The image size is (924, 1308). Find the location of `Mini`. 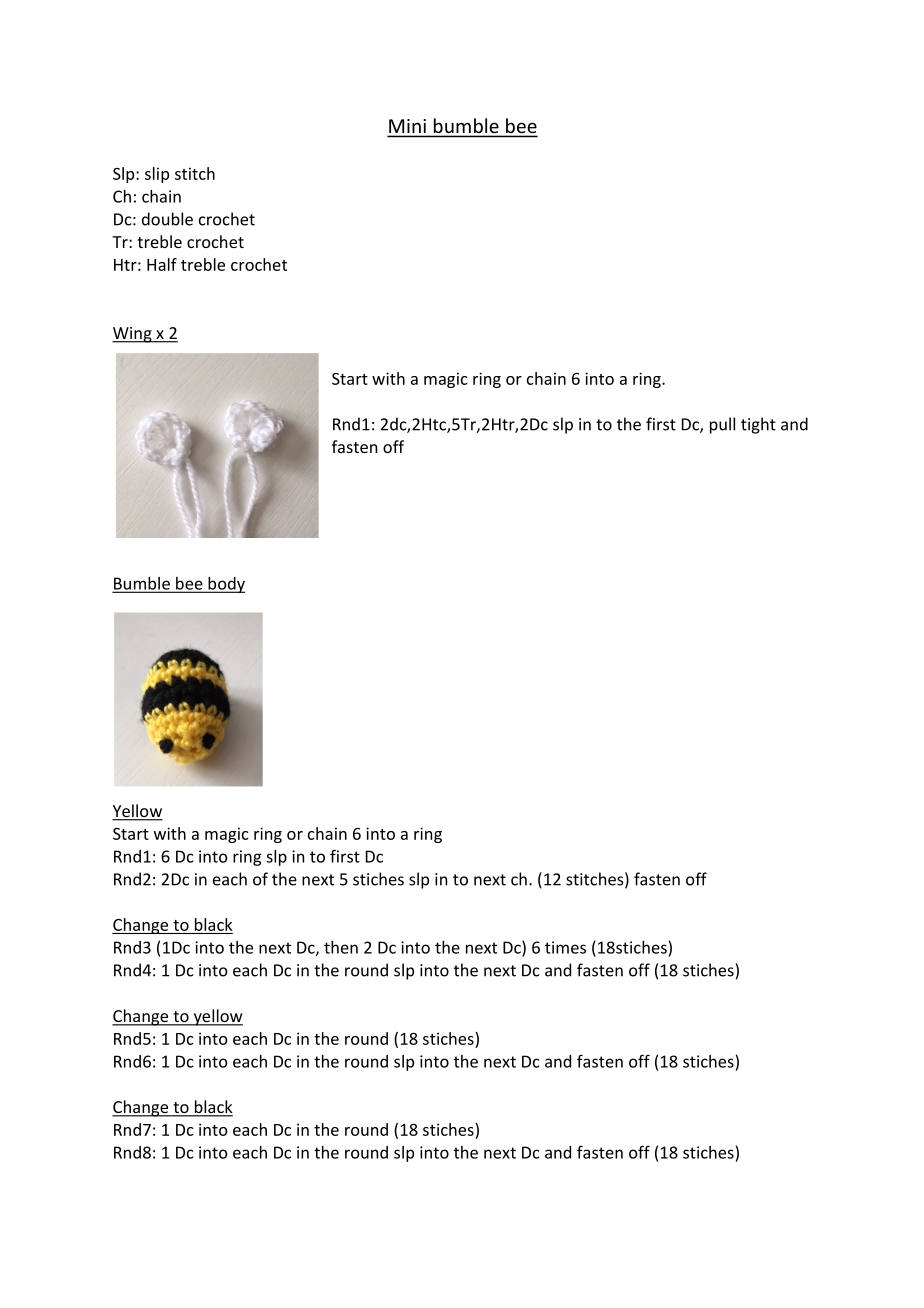

Mini is located at coordinates (408, 127).
